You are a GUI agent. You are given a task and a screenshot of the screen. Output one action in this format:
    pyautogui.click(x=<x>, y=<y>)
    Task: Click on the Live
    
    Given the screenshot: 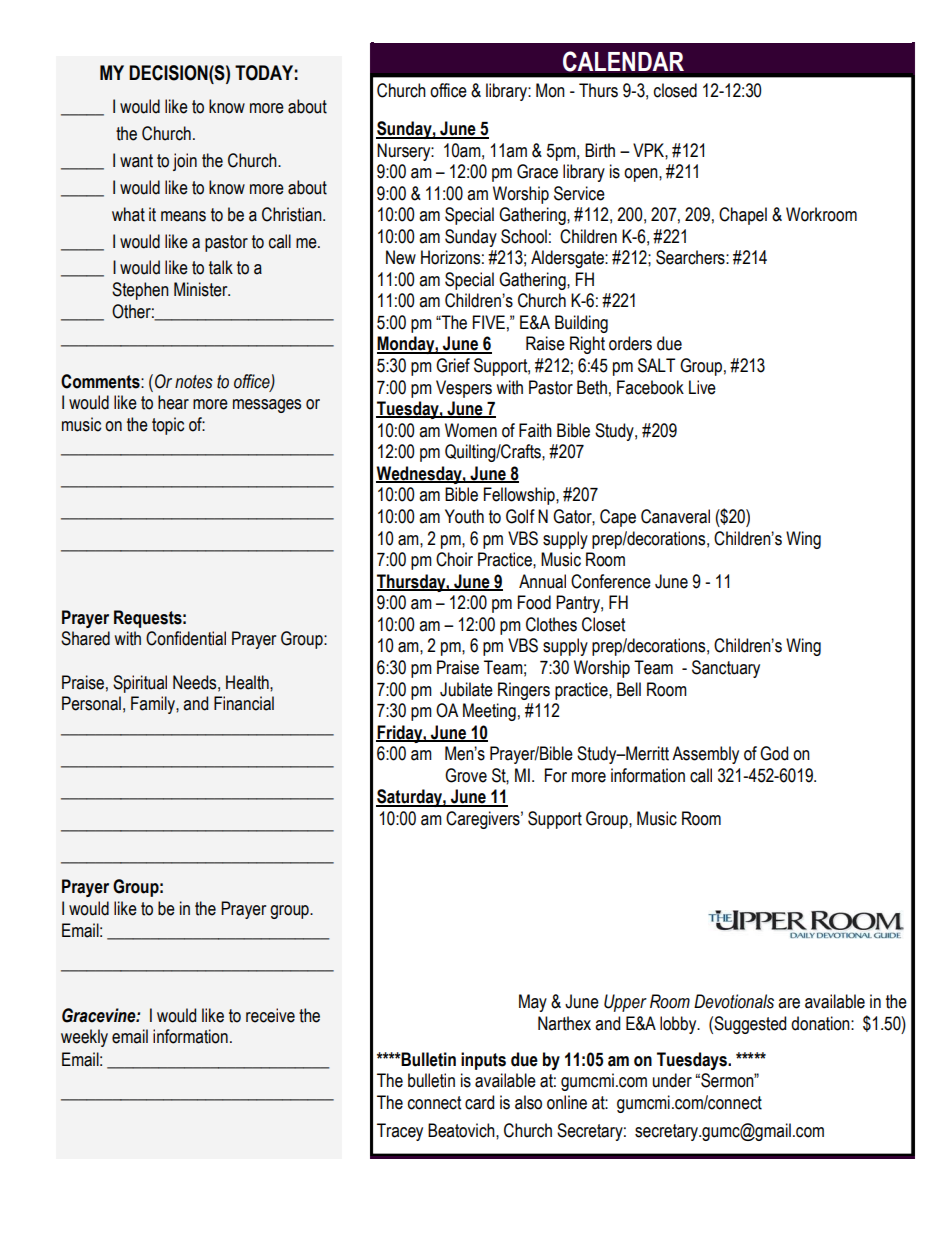 What is the action you would take?
    pyautogui.click(x=702, y=387)
